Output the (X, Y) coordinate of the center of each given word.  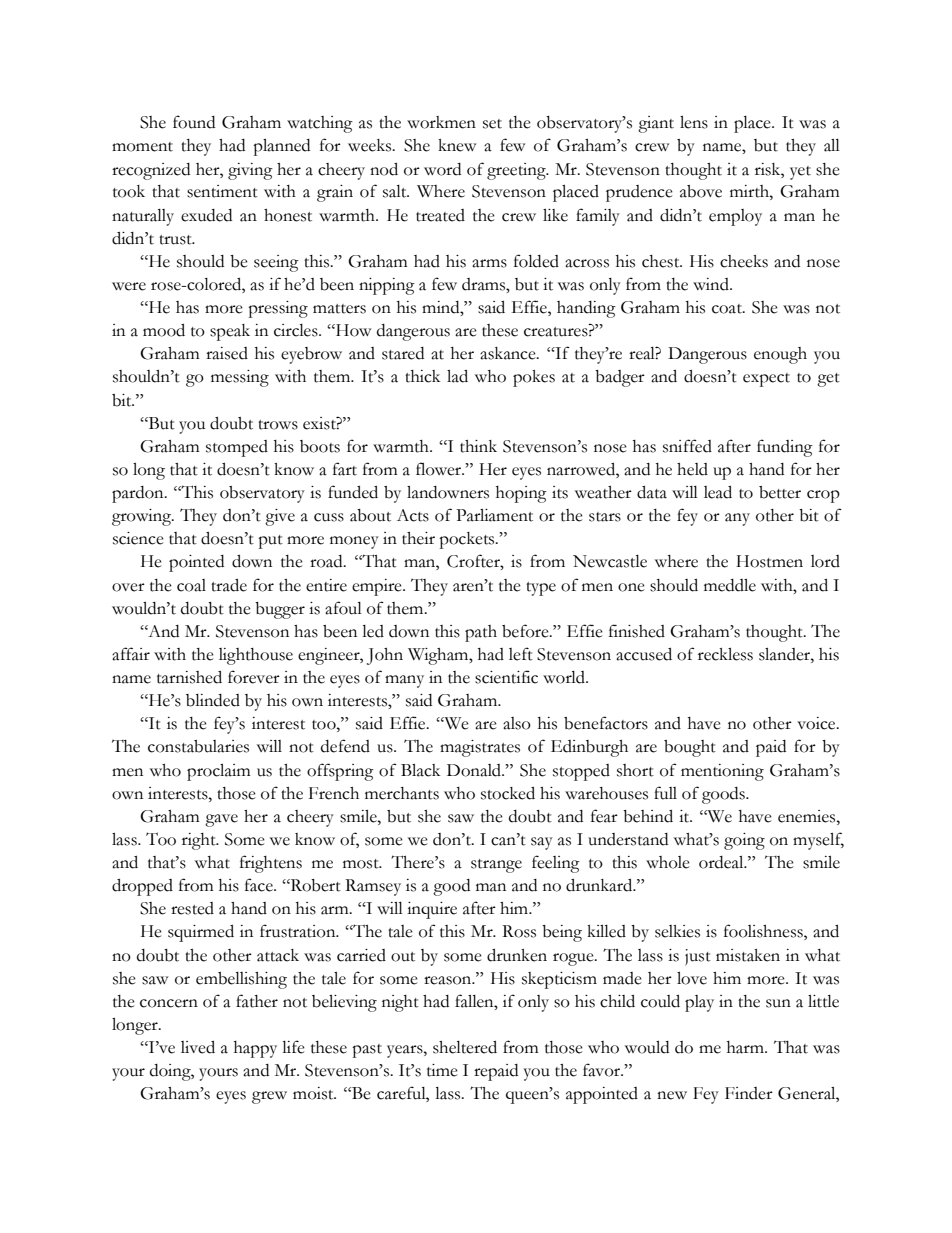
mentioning (722, 772)
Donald (475, 770)
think (478, 446)
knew (457, 145)
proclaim (219, 772)
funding (785, 448)
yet (800, 173)
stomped (237, 448)
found (194, 122)
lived (198, 1047)
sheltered (465, 1047)
